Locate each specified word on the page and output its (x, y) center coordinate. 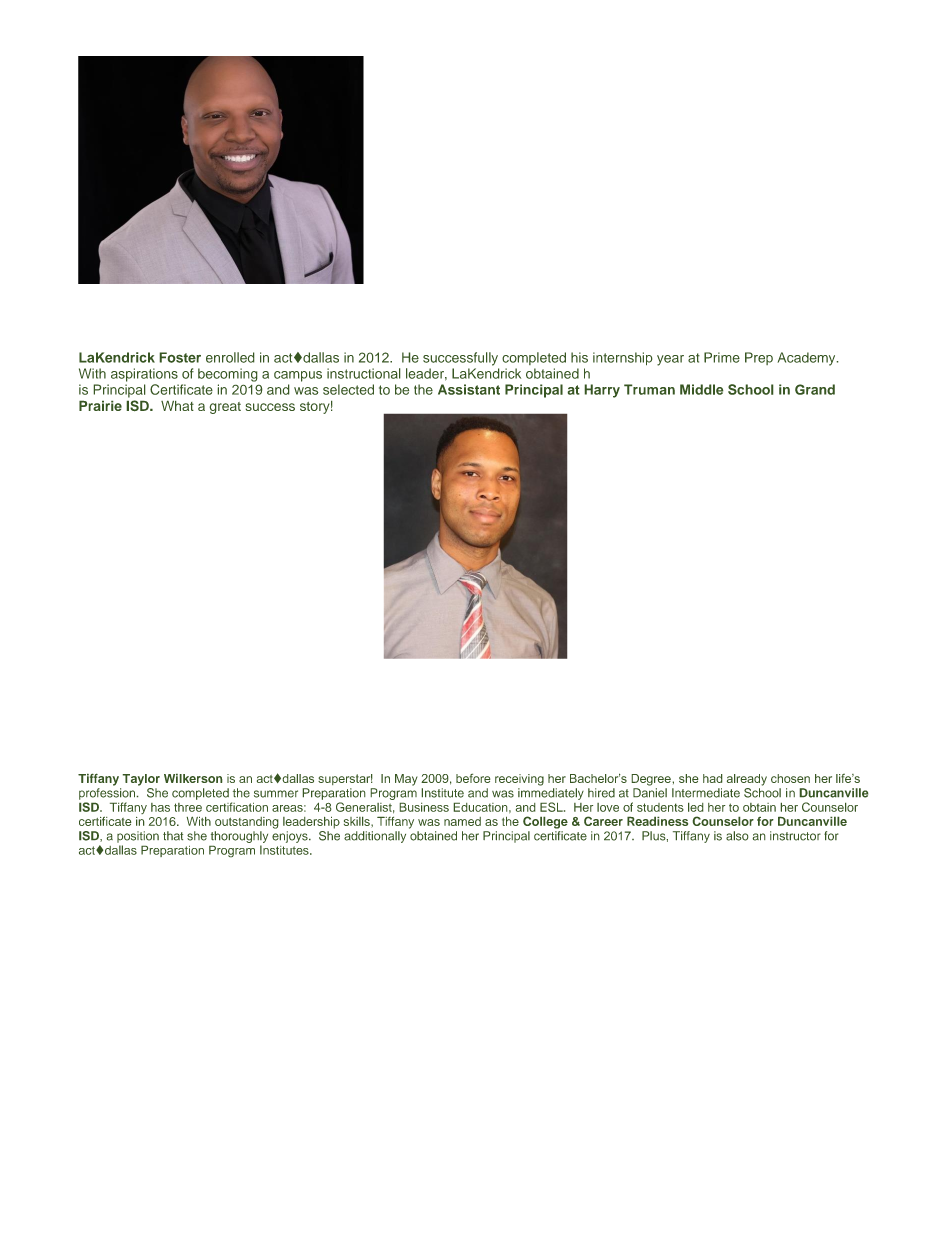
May (406, 780)
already (747, 780)
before (473, 778)
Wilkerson (193, 778)
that (173, 836)
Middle (702, 389)
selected (348, 389)
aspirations (144, 375)
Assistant (469, 389)
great (225, 408)
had (713, 778)
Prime (722, 357)
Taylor (141, 780)
